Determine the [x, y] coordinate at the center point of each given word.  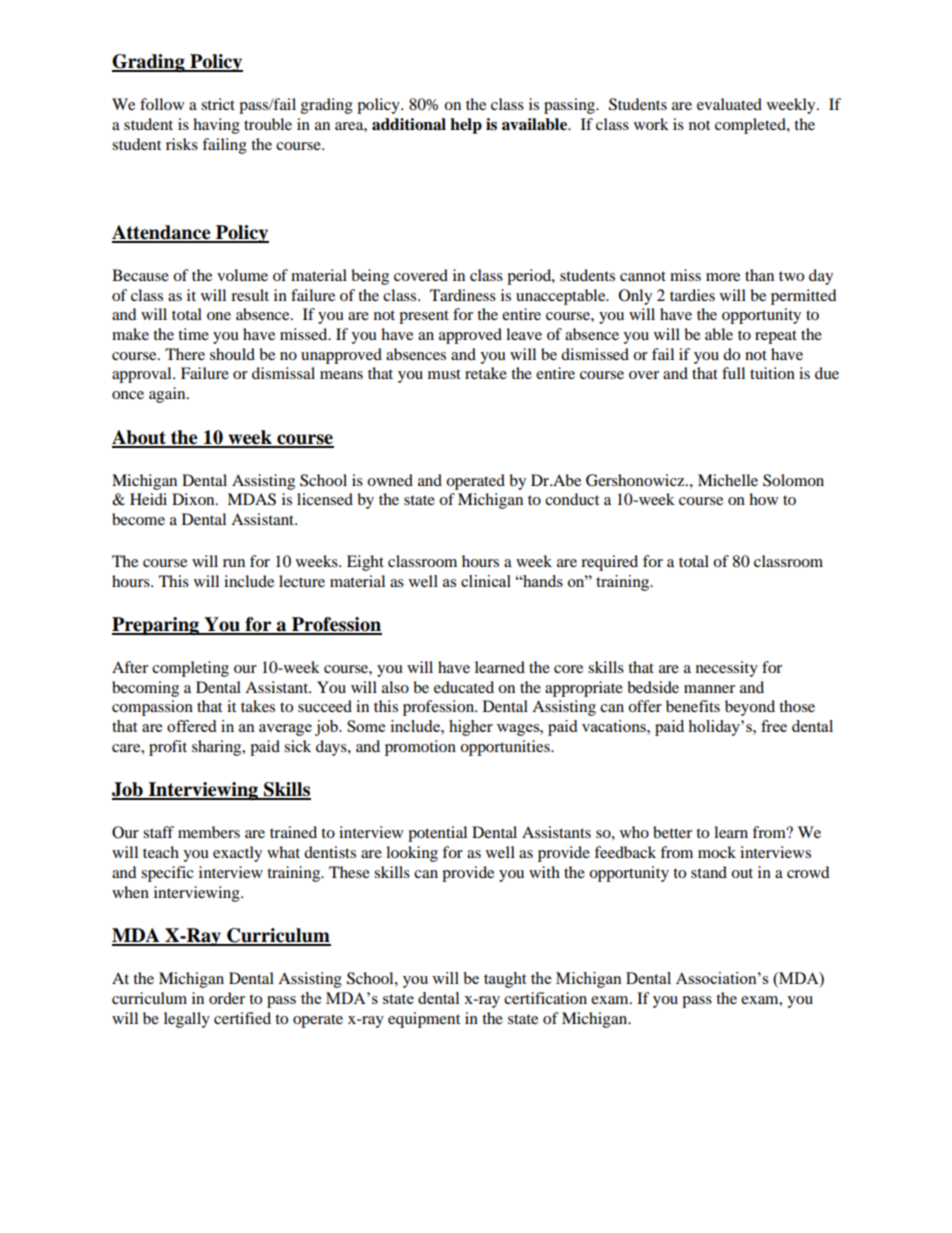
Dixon [194, 499]
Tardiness [463, 295]
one [219, 316]
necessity [727, 669]
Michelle [728, 480]
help [466, 126]
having [216, 126]
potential [437, 834]
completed [751, 126]
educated [464, 687]
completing [190, 669]
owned [390, 480]
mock [717, 852]
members [209, 832]
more [723, 277]
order [227, 998]
